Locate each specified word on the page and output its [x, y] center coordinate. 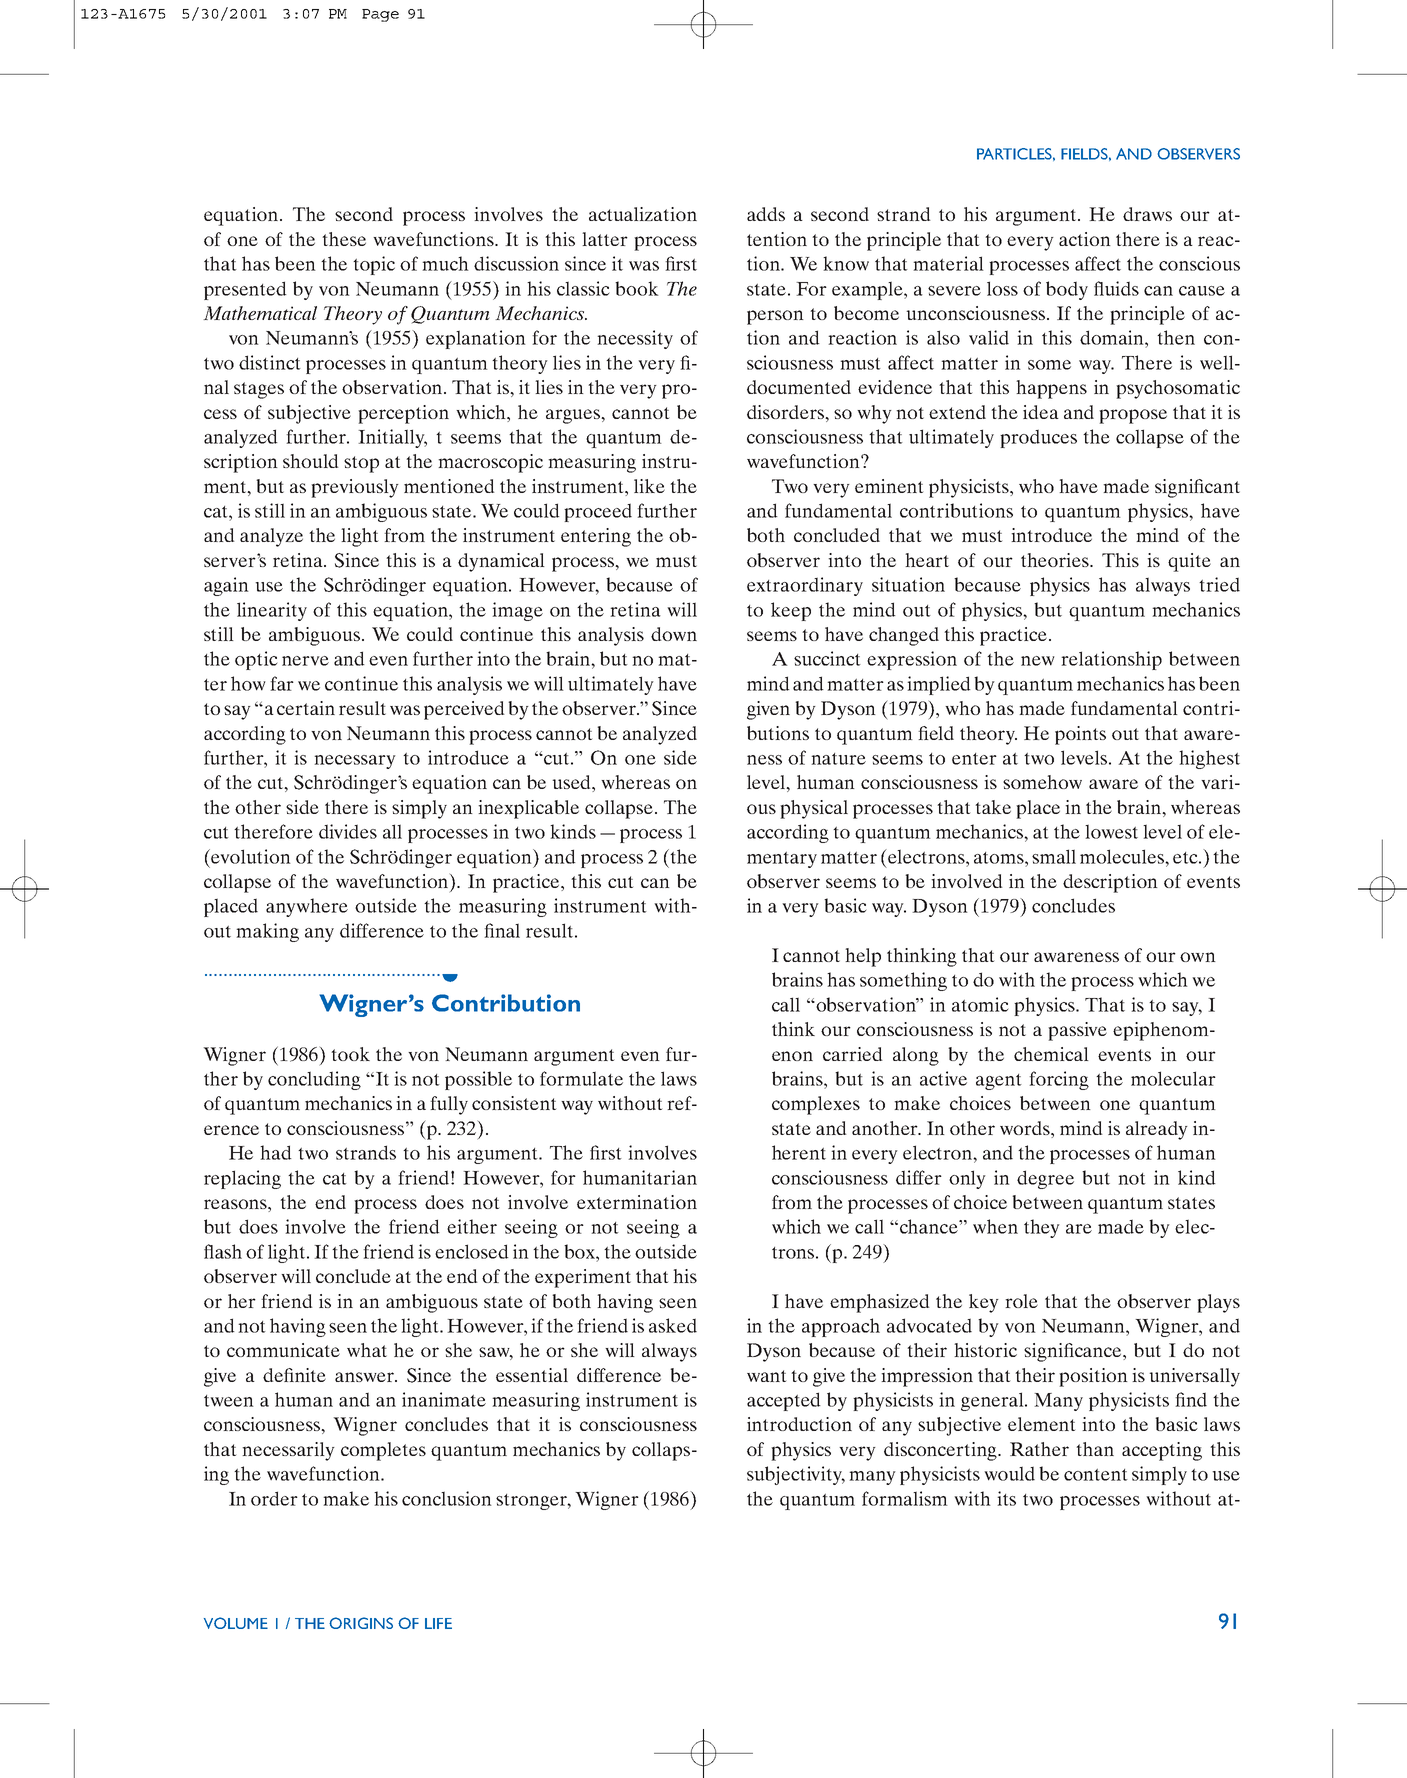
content [1096, 1475]
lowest [1111, 831]
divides [348, 831]
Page [380, 15]
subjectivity [796, 1475]
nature [838, 759]
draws [1147, 214]
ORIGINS [361, 1623]
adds [766, 214]
